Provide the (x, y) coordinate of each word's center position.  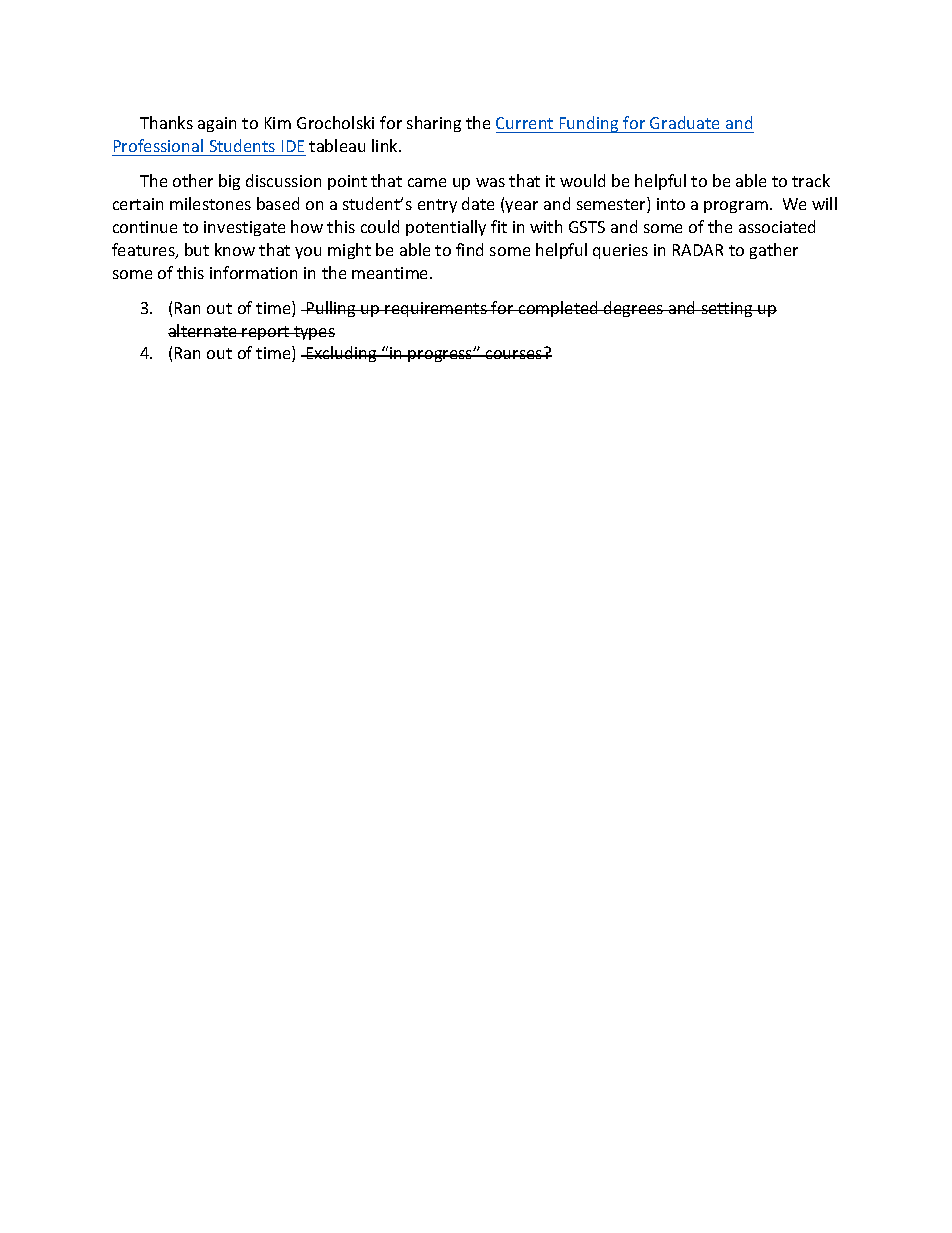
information (253, 272)
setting (727, 309)
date (478, 203)
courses (514, 354)
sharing (434, 124)
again (217, 124)
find (469, 249)
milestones (210, 203)
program (736, 207)
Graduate (684, 122)
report (266, 333)
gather (774, 251)
